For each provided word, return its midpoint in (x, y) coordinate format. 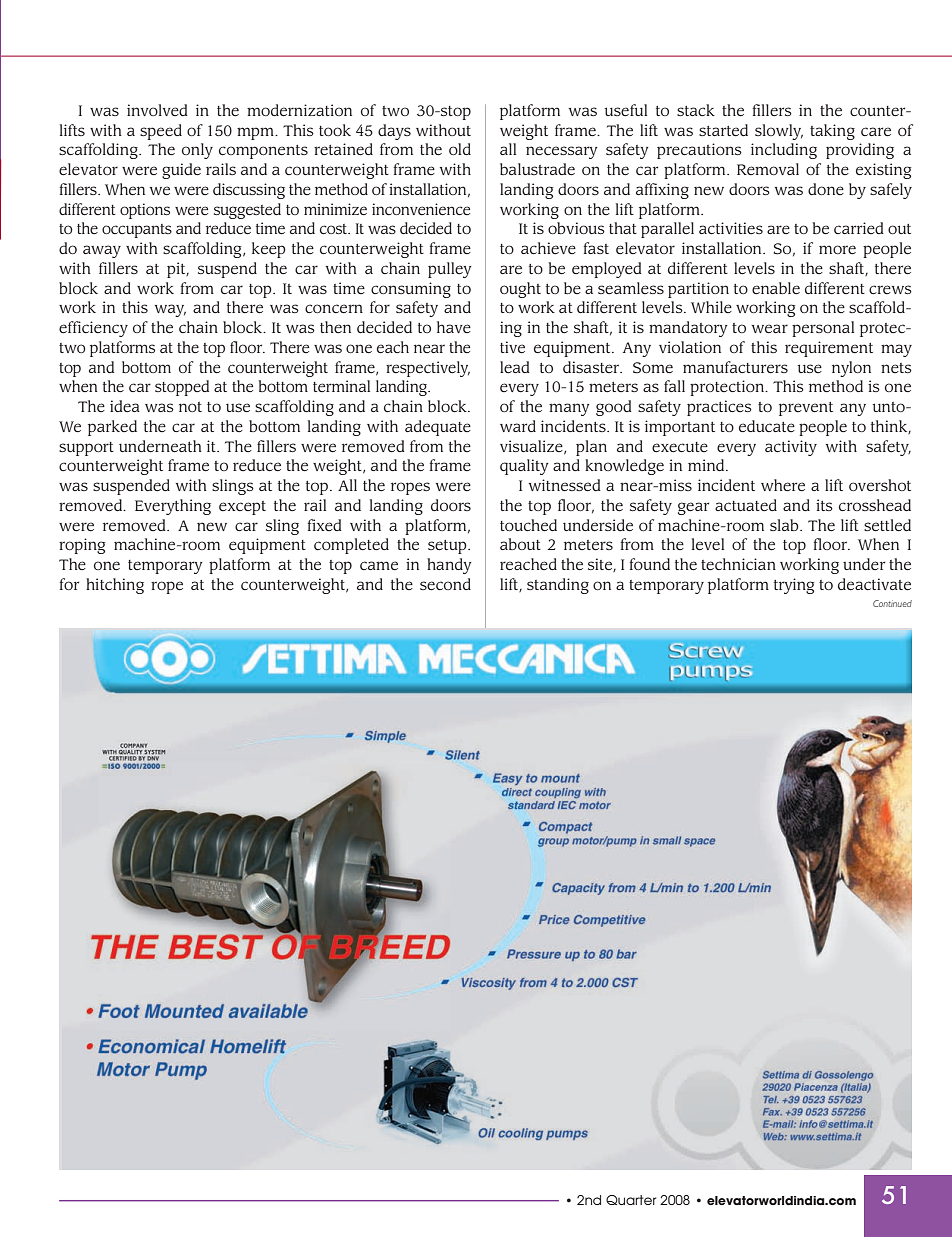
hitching (115, 586)
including (784, 151)
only (197, 151)
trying (794, 586)
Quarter (631, 1200)
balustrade (537, 169)
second (445, 584)
